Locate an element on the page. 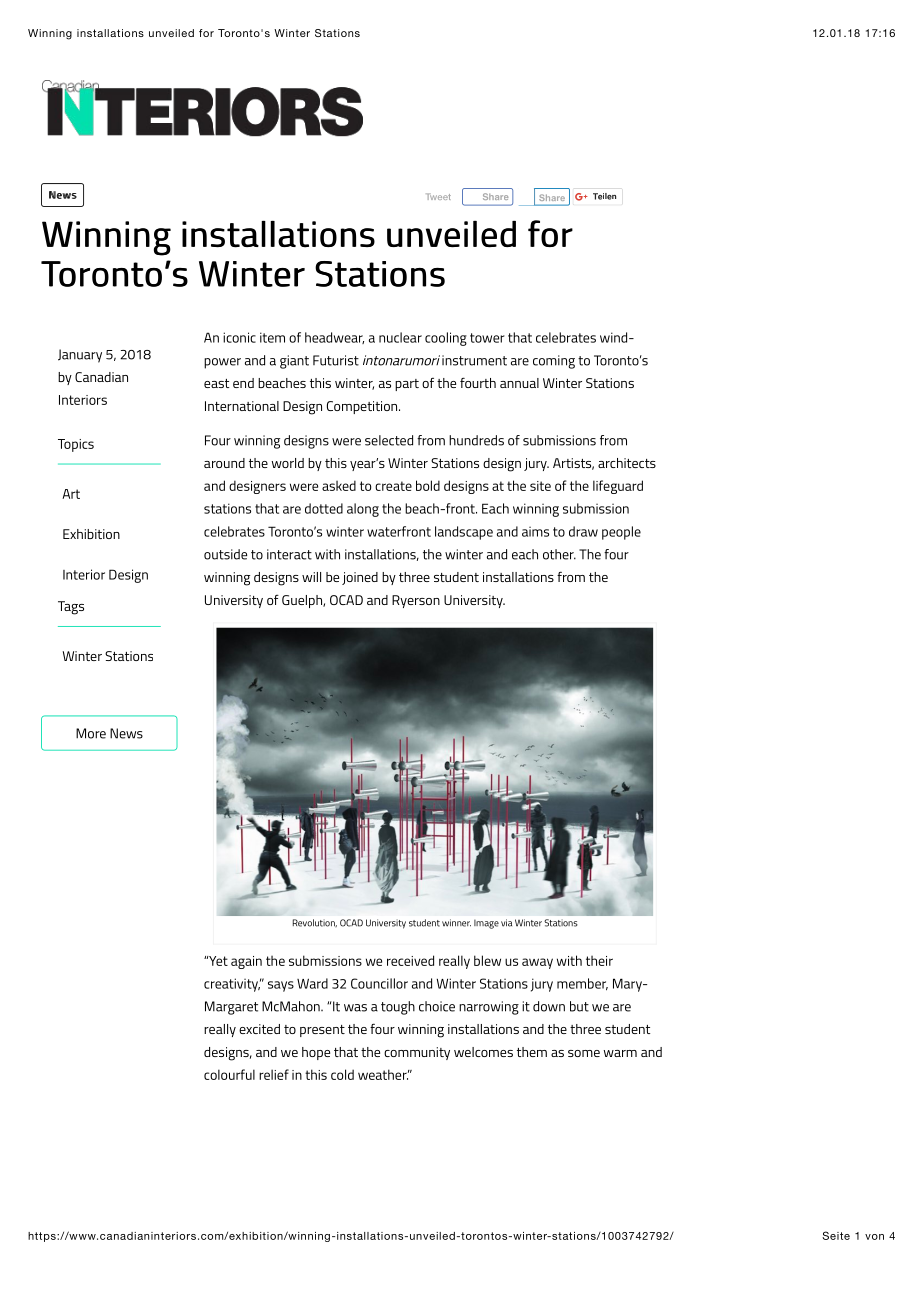 This image has height=1308, width=924. landscape is located at coordinates (464, 533).
